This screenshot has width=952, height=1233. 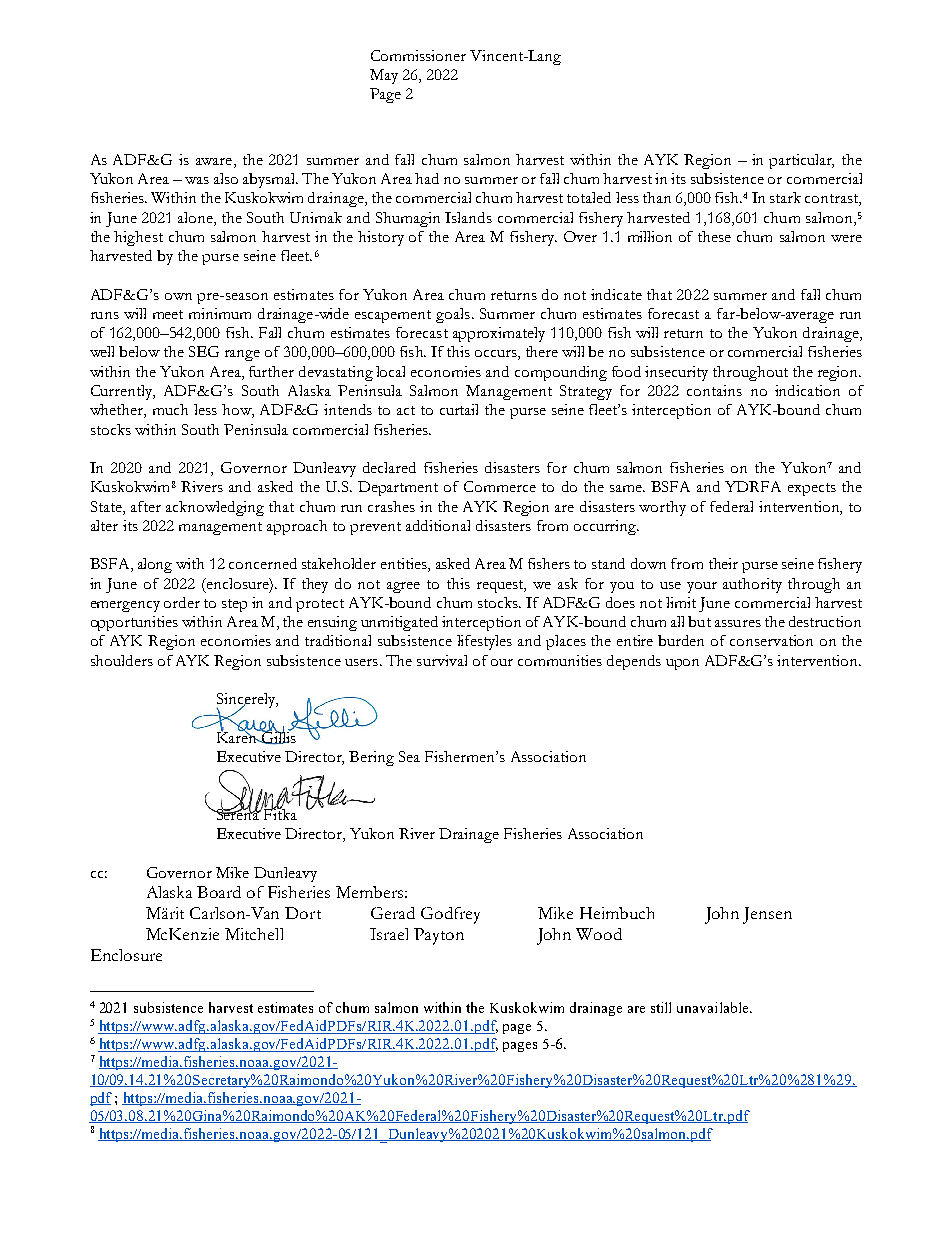 I want to click on upon, so click(x=682, y=664).
